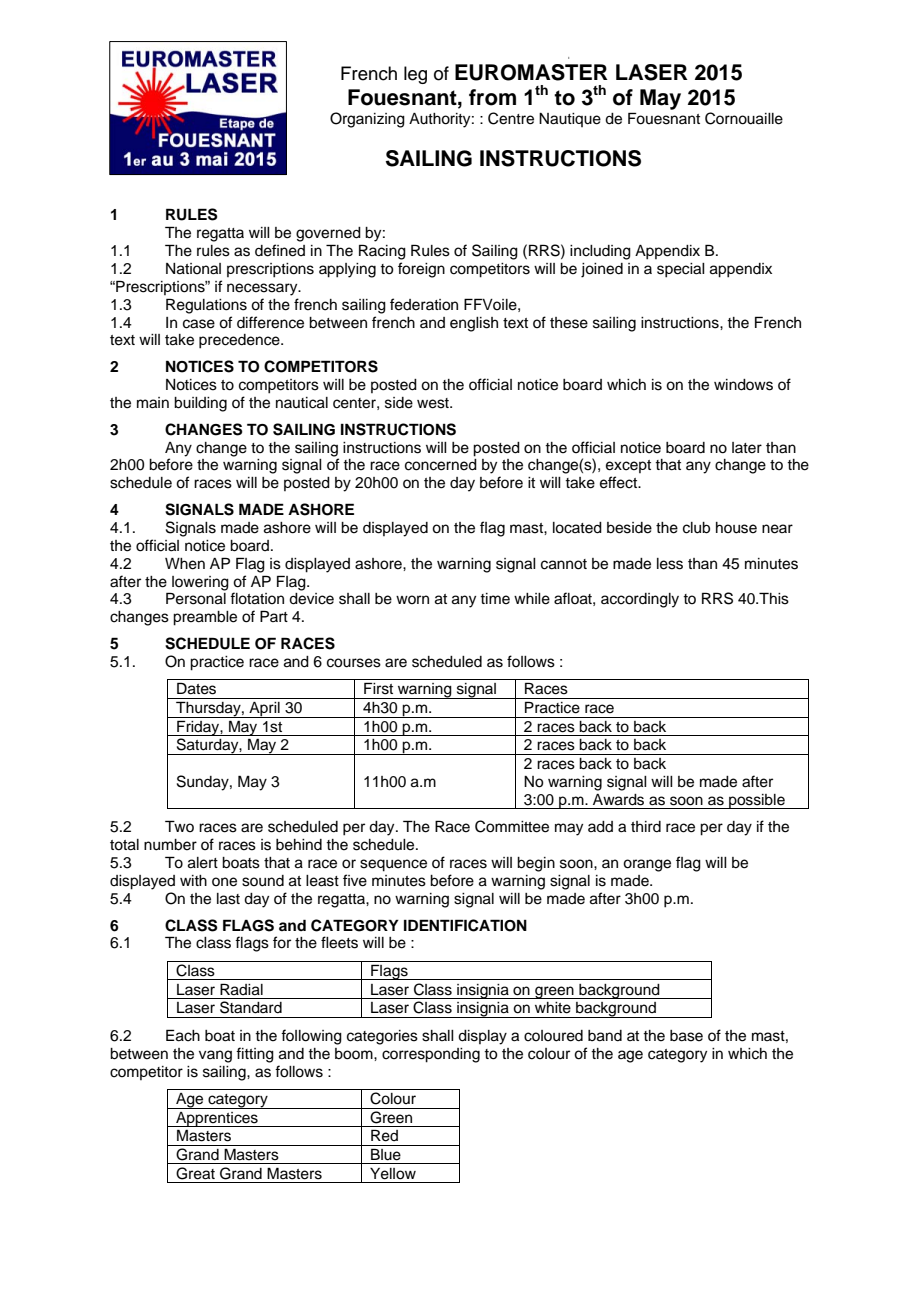 The image size is (924, 1308). Describe the element at coordinates (412, 599) in the screenshot. I see `worn` at that location.
